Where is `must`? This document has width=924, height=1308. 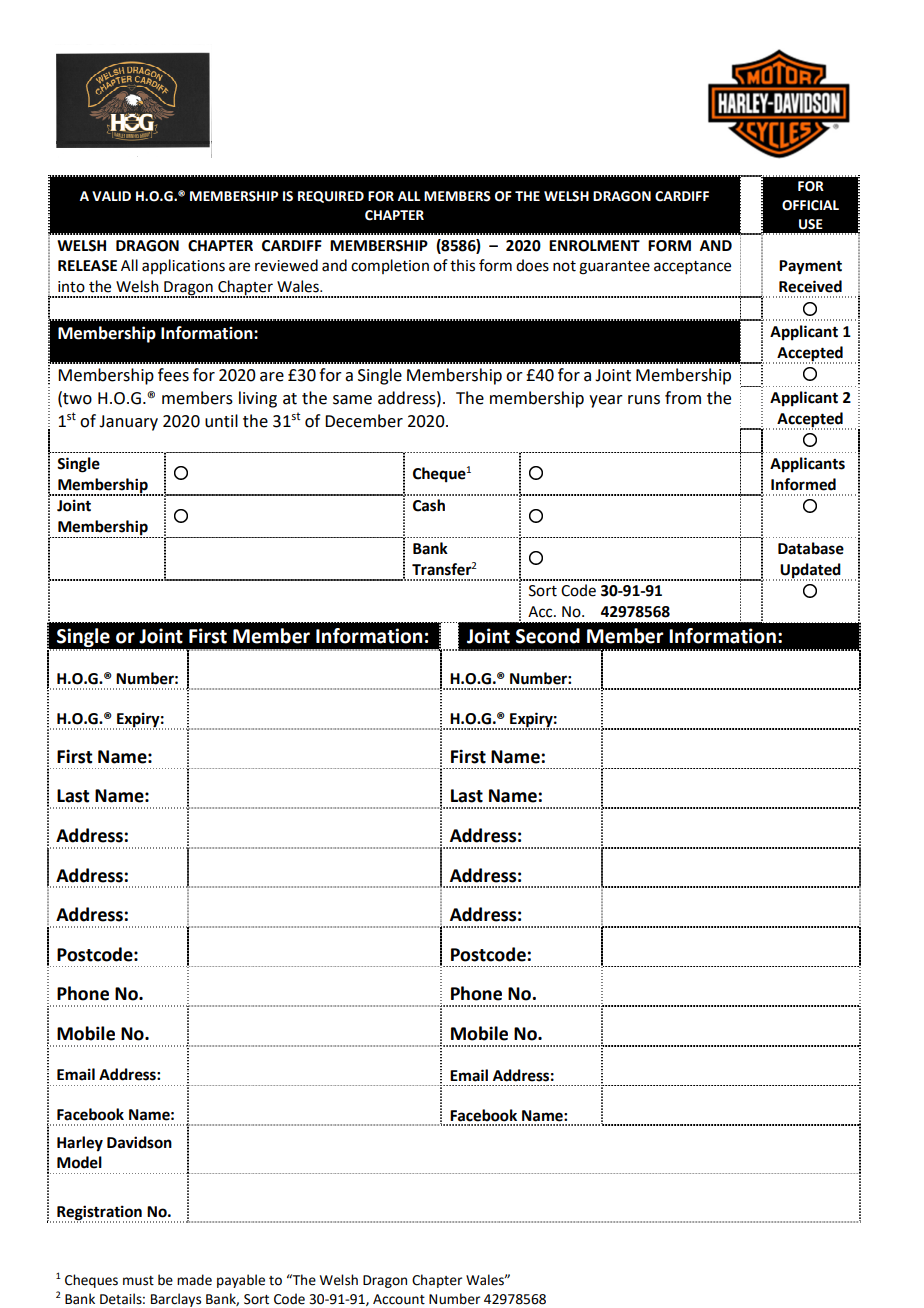
must is located at coordinates (138, 1281).
